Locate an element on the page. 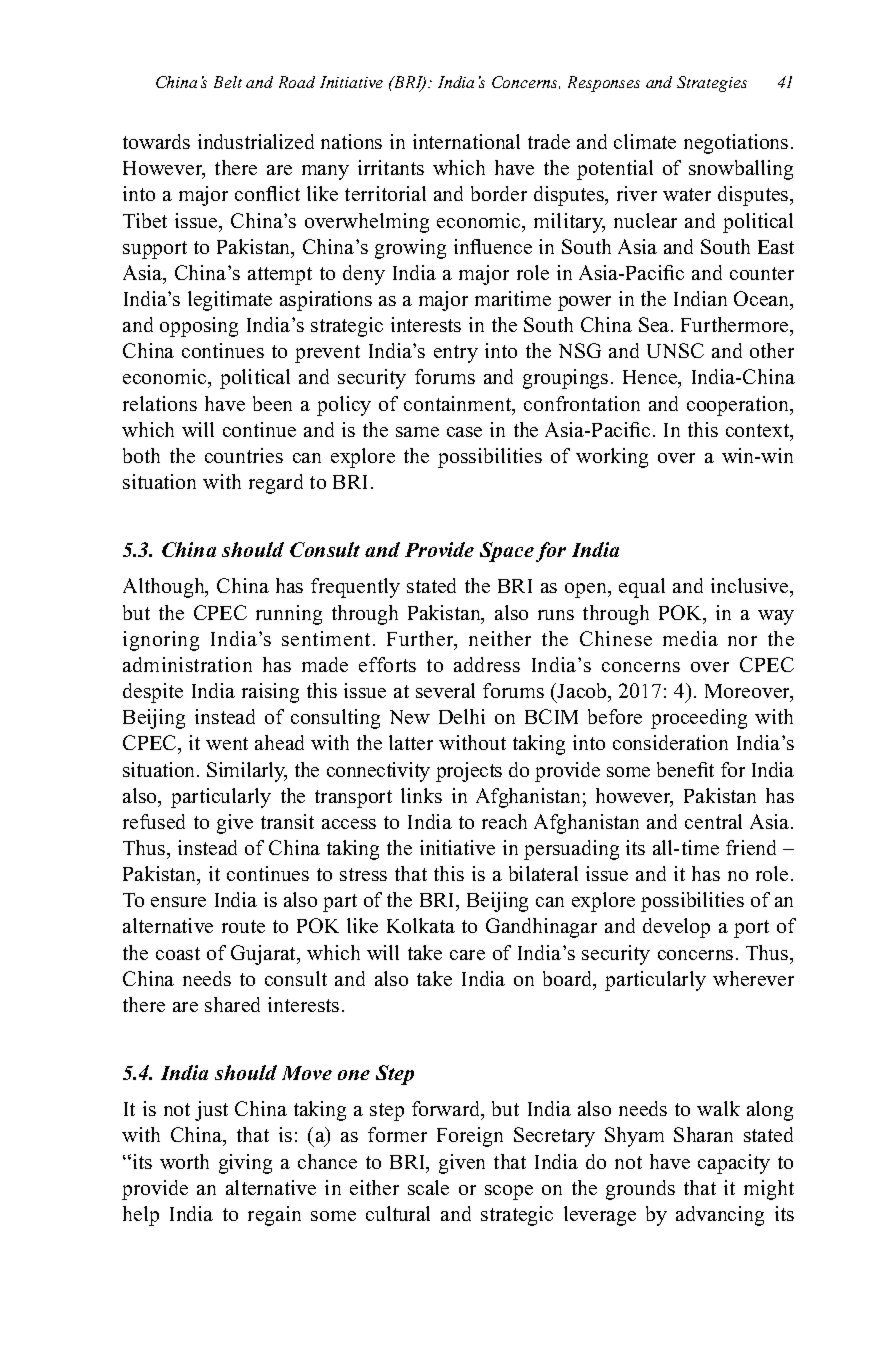 This page has width=896, height=1345. scale is located at coordinates (428, 1187).
